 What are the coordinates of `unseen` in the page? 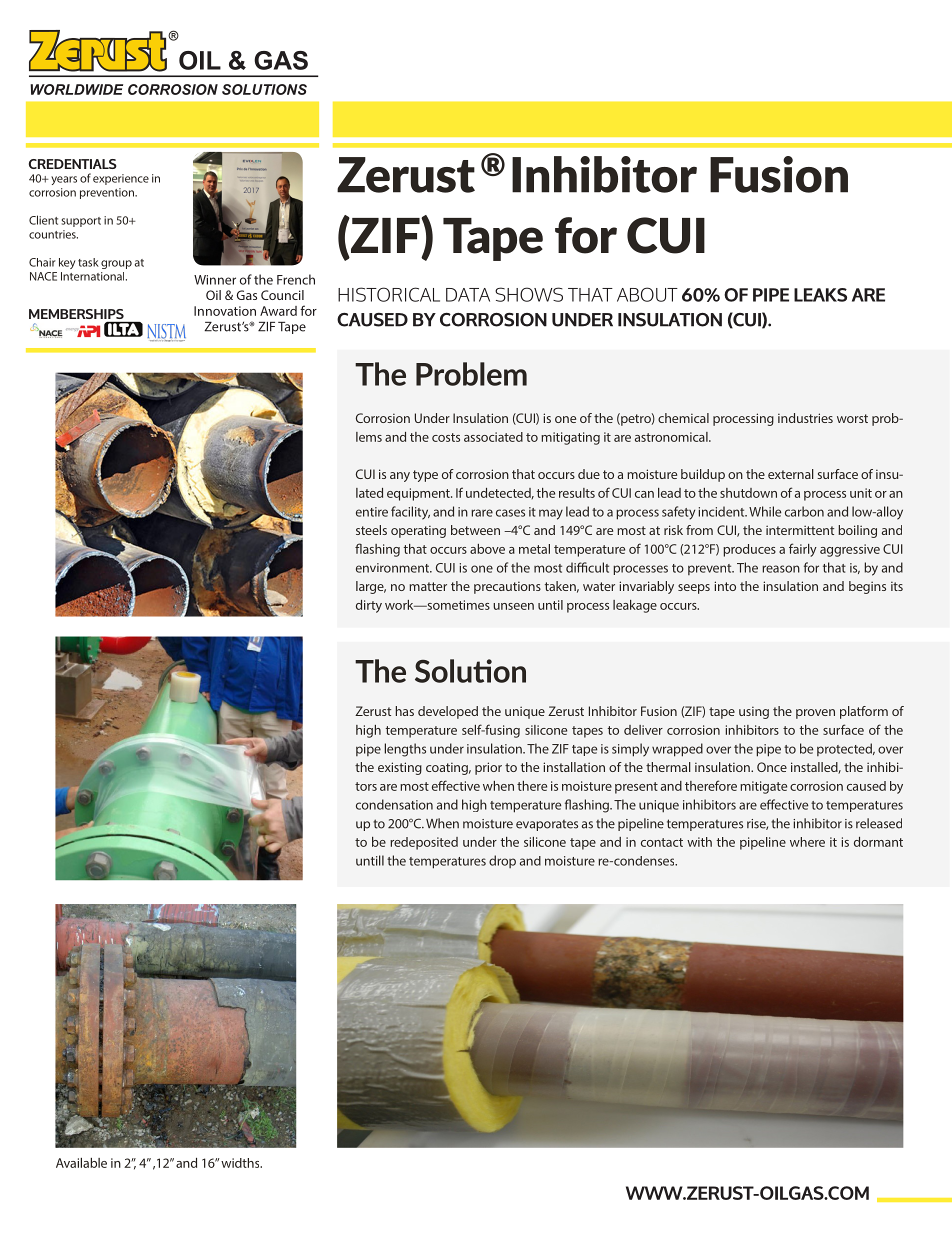 It's located at (513, 606).
